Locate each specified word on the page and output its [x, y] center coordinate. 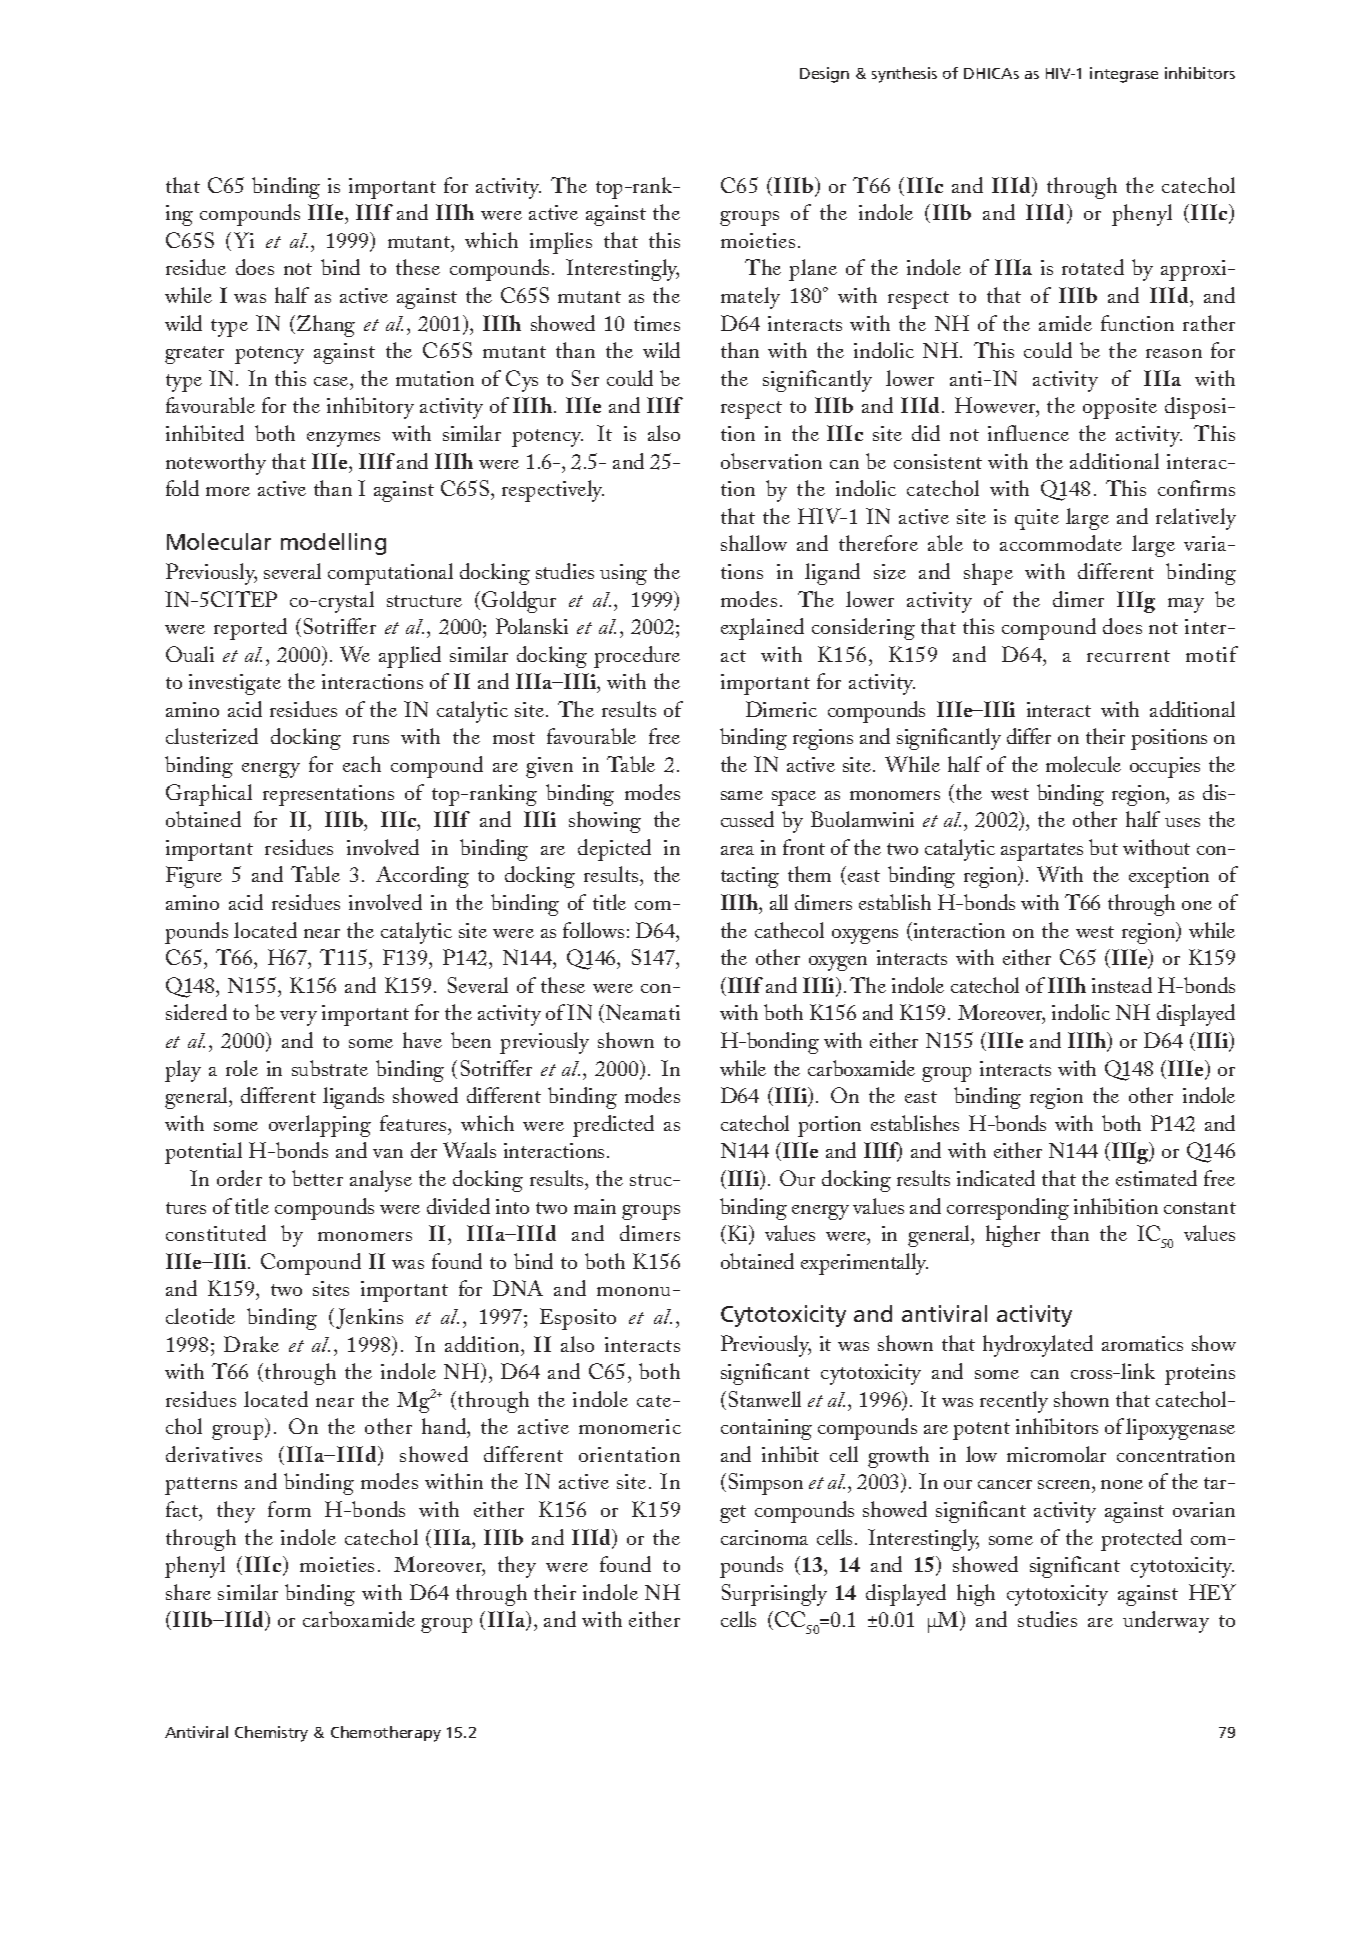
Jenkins [369, 1318]
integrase [1124, 75]
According [422, 877]
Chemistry [271, 1734]
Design [824, 75]
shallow [754, 543]
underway [1166, 1622]
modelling [333, 544]
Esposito [578, 1319]
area [737, 850]
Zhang [326, 326]
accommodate [1061, 543]
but [1103, 847]
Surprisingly [774, 1595]
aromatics [1142, 1343]
